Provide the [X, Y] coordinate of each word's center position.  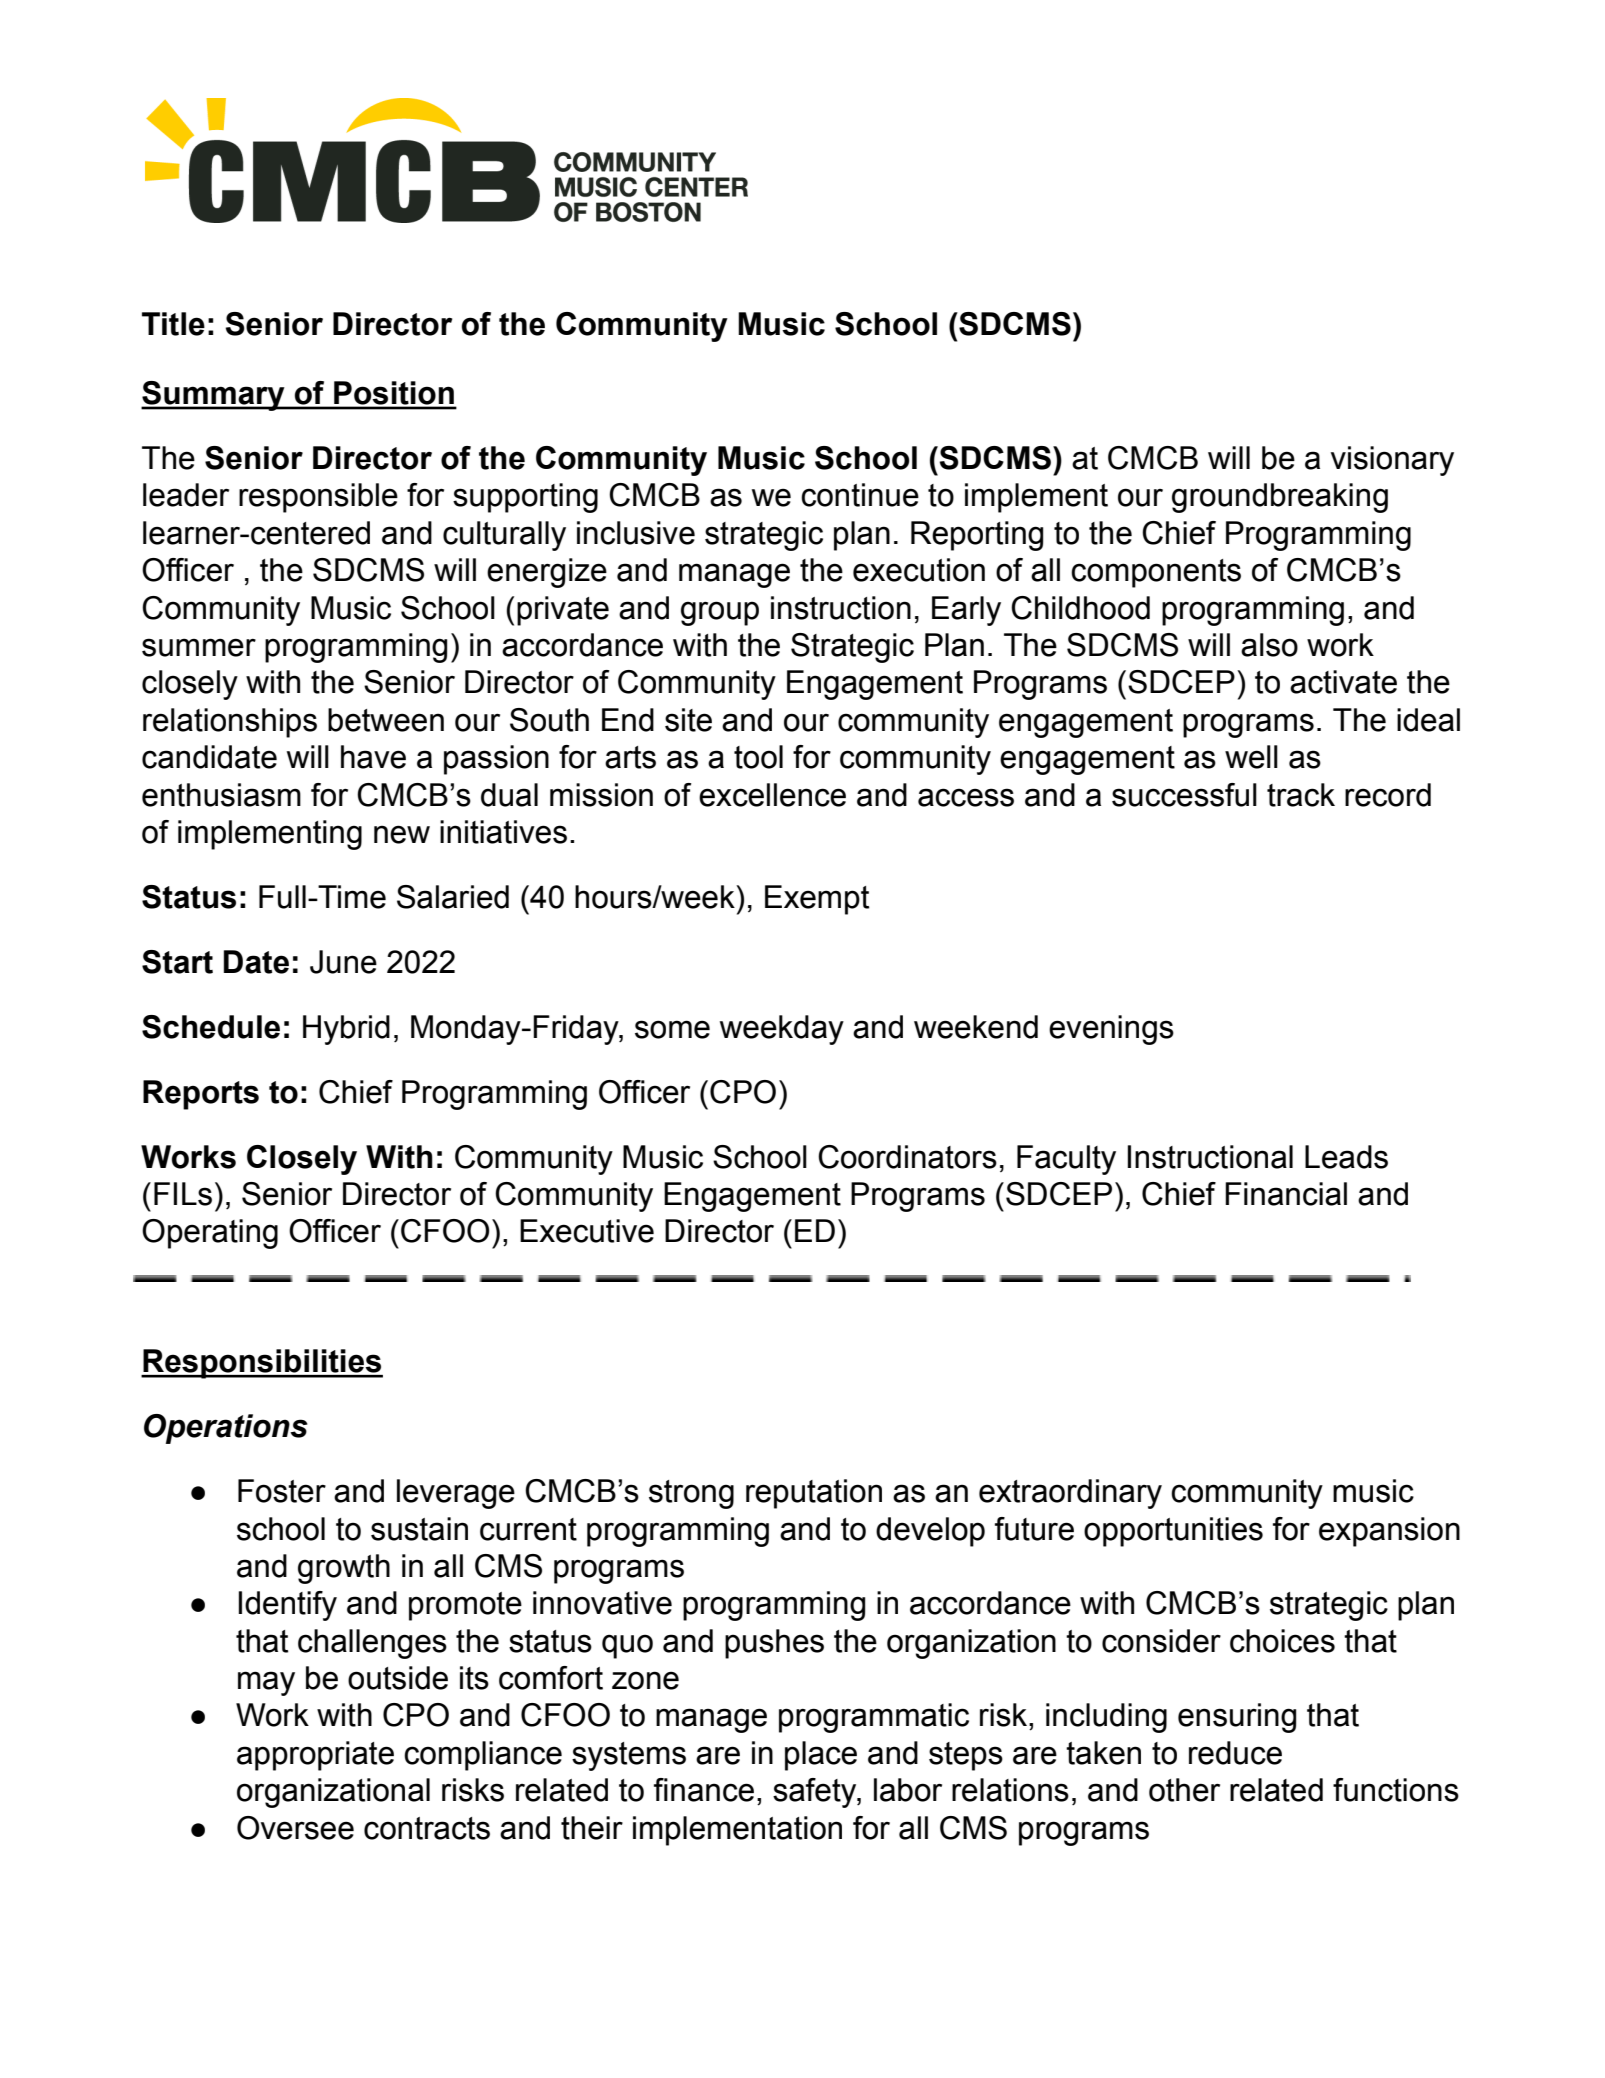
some [672, 1029]
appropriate [315, 1756]
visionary [1392, 461]
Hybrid [346, 1030]
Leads [1346, 1157]
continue [860, 495]
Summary [214, 396]
